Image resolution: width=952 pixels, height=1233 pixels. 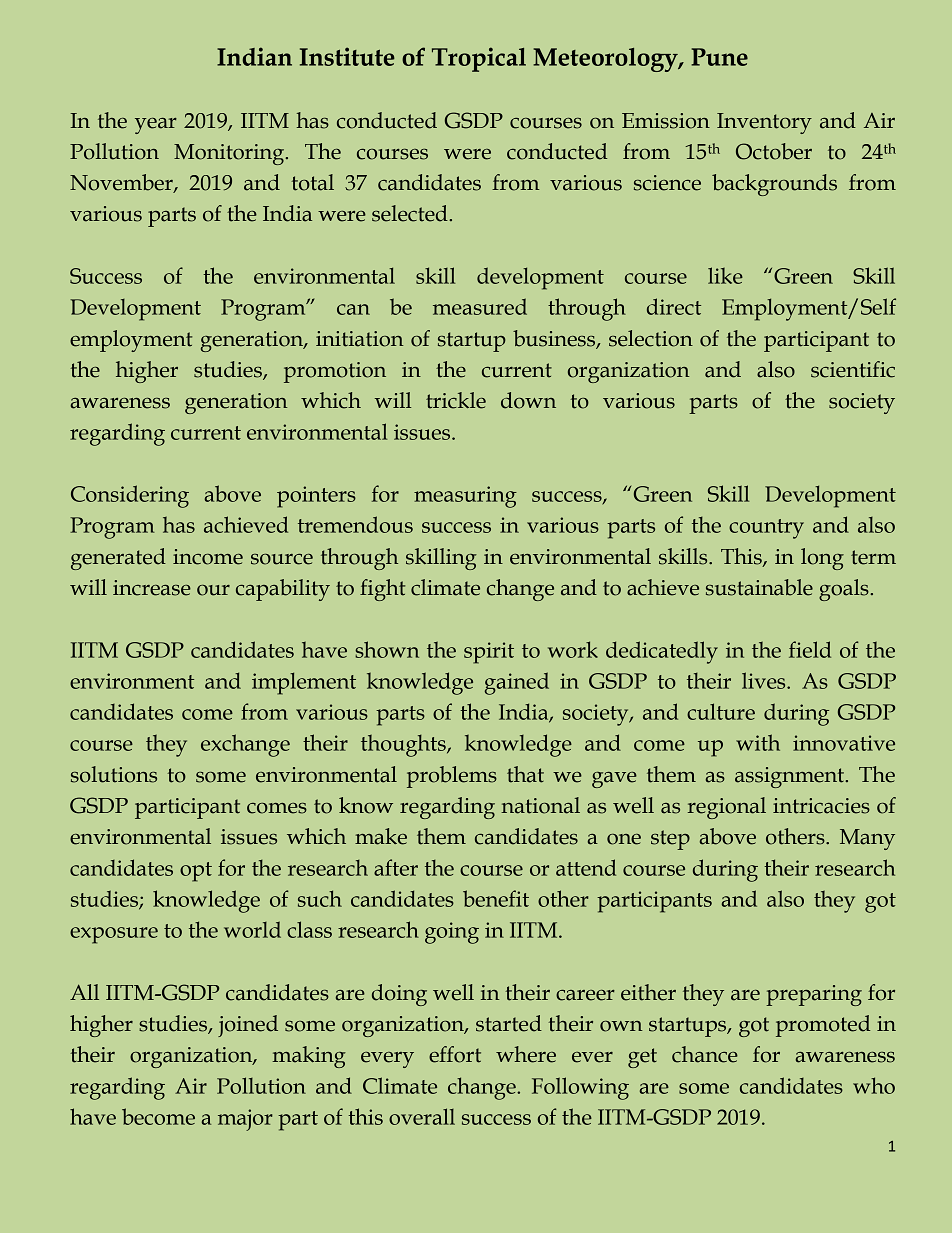 What do you see at coordinates (479, 59) in the page?
I see `Tropical` at bounding box center [479, 59].
